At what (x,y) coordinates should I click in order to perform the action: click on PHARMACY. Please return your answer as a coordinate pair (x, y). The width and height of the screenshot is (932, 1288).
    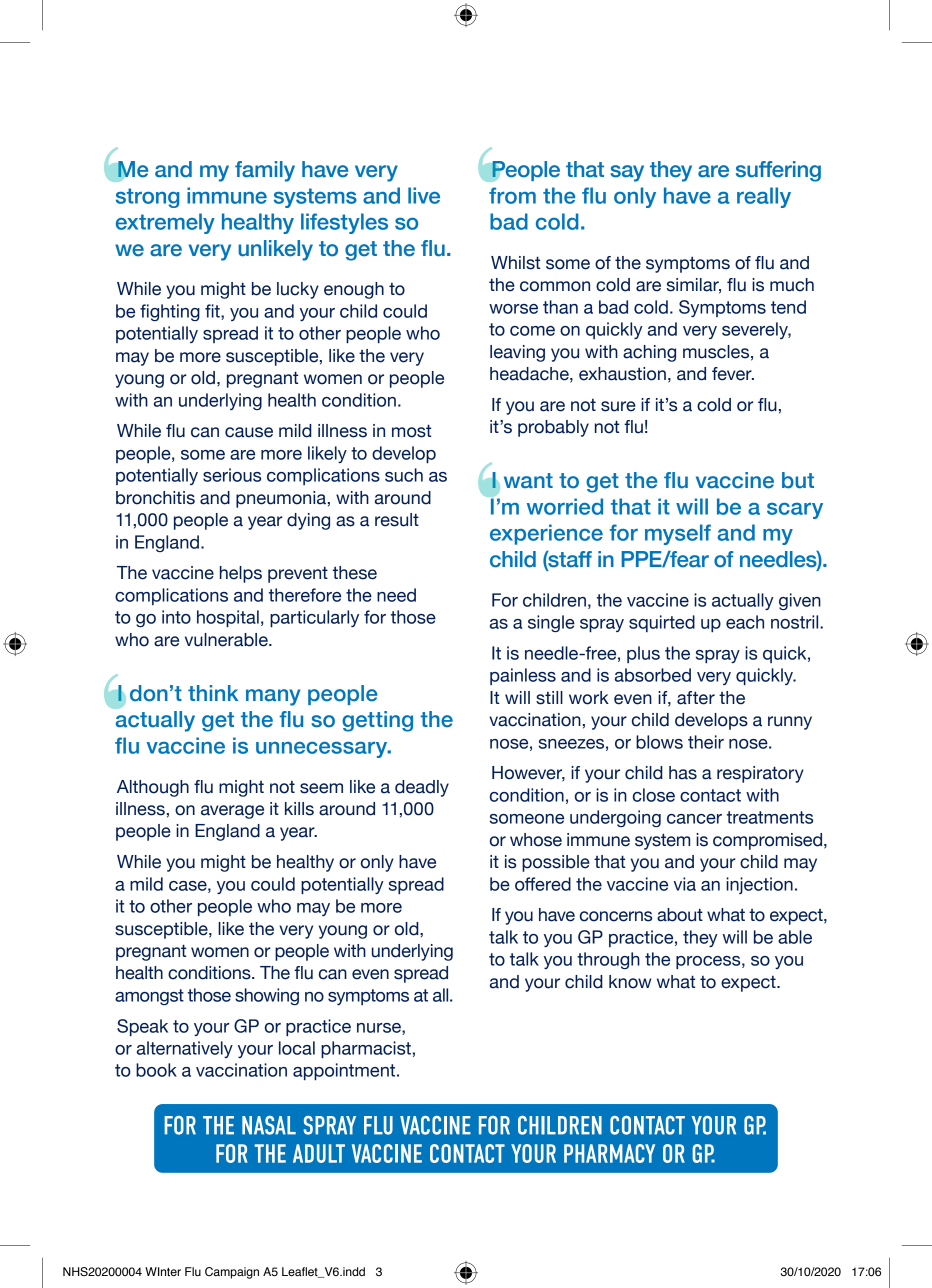
    Looking at the image, I should click on (609, 1153).
